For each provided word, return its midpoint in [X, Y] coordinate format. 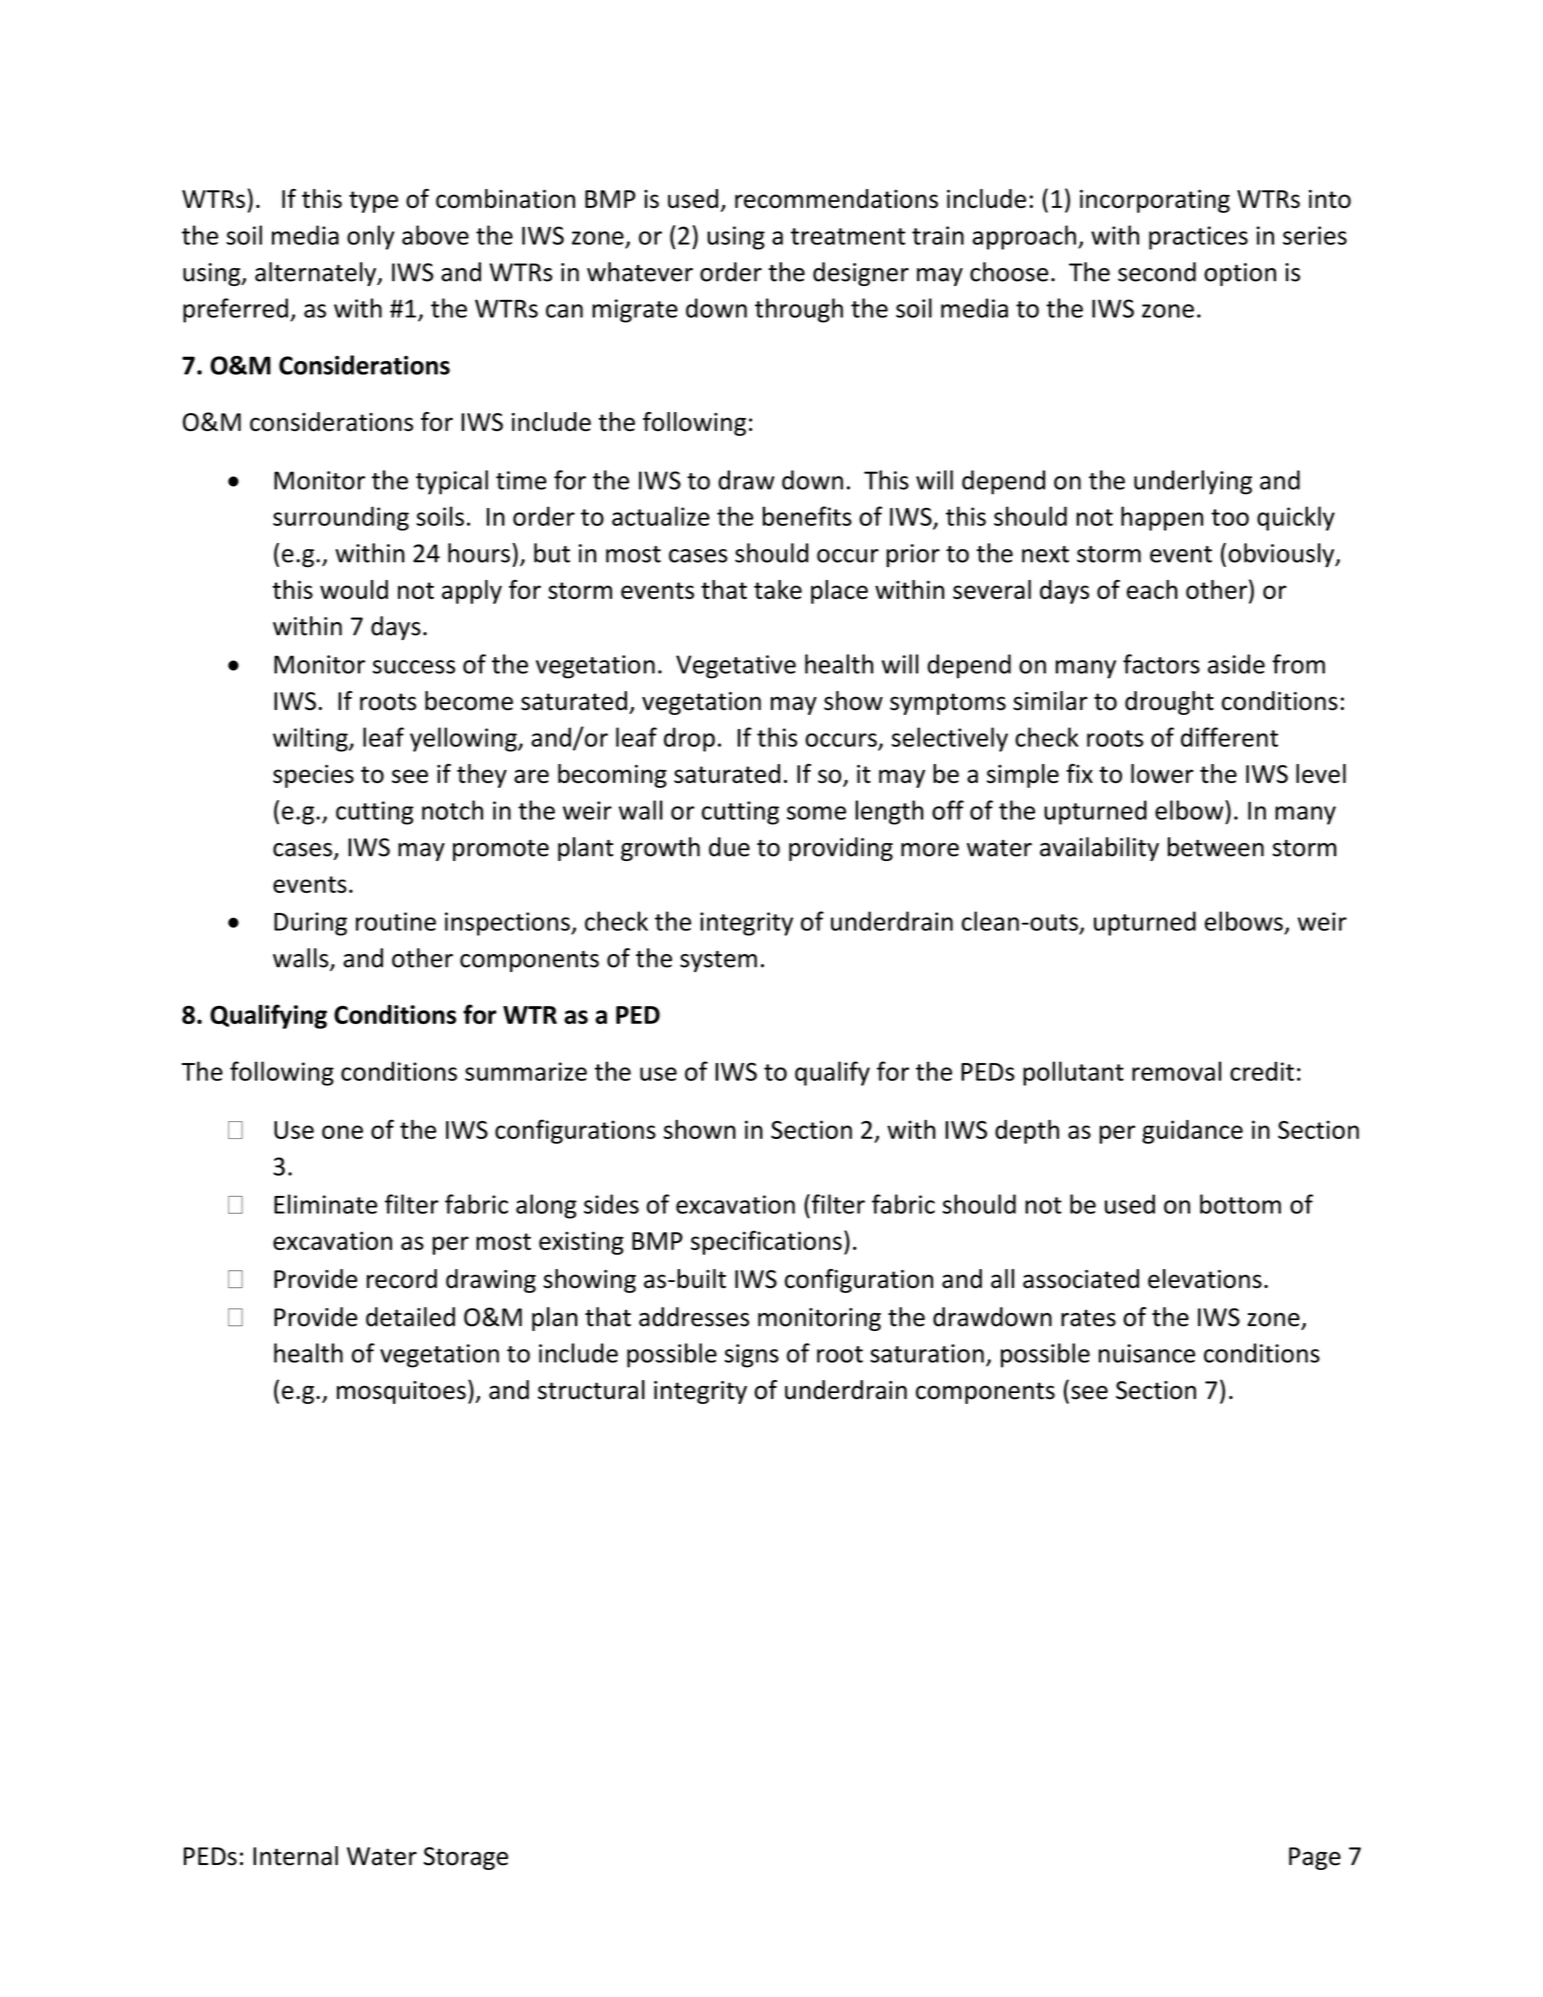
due [729, 847]
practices [1198, 238]
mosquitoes [401, 1392]
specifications [766, 1242]
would [354, 589]
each [1152, 589]
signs [751, 1356]
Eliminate [325, 1204]
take [778, 589]
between [1216, 847]
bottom [1240, 1204]
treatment [848, 236]
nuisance [1147, 1353]
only [371, 237]
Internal [295, 1856]
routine [396, 921]
